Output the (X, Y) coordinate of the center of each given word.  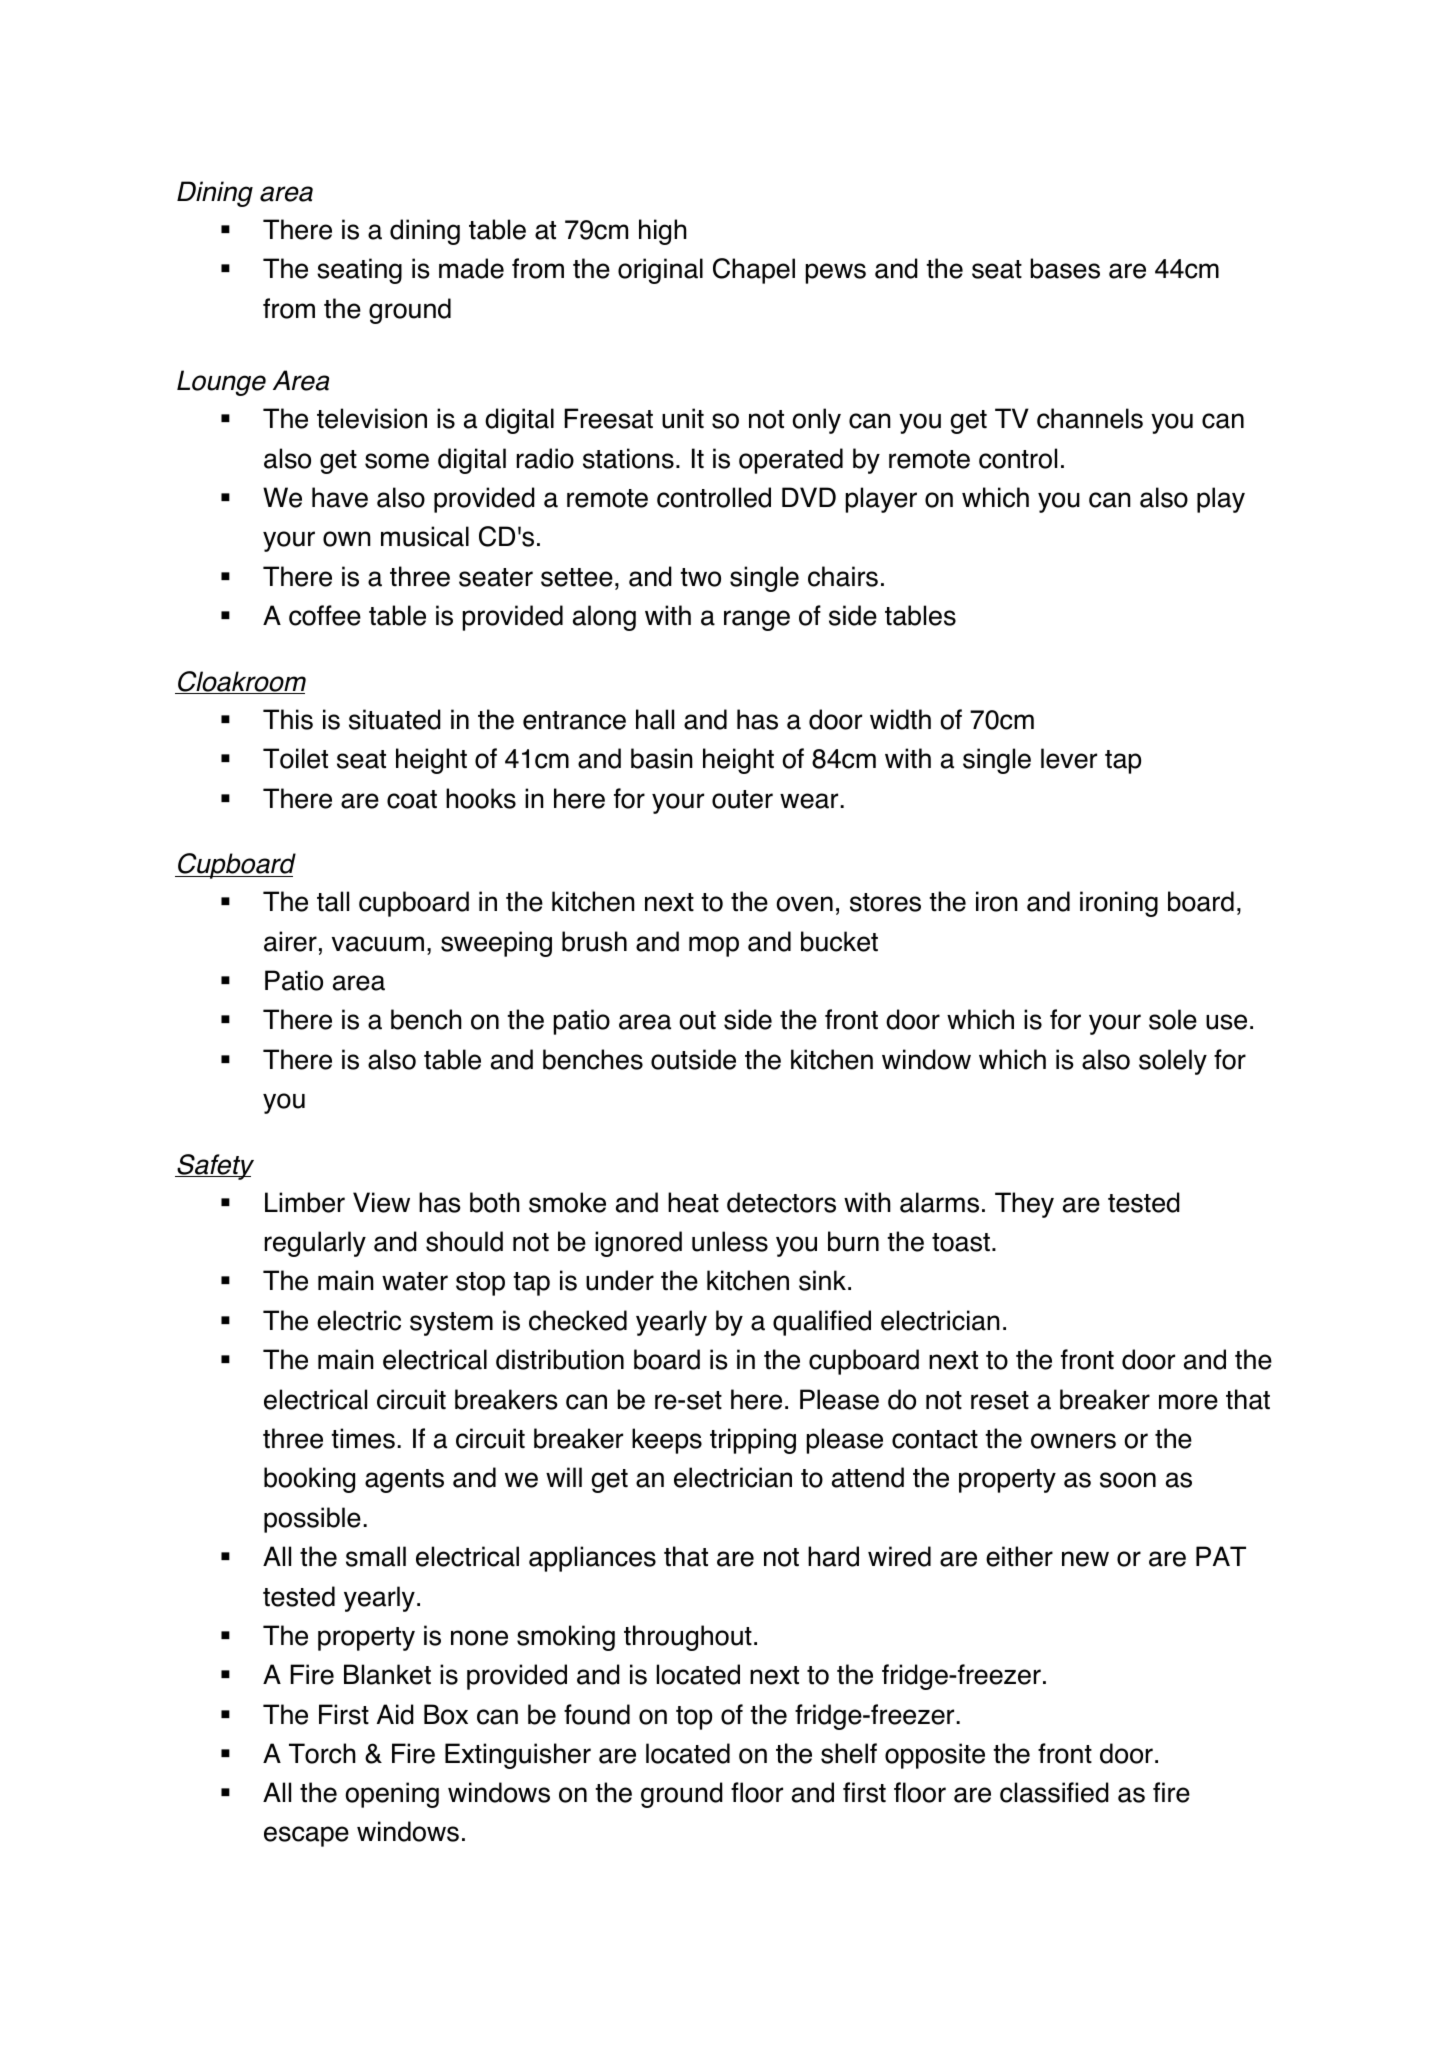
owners (1073, 1441)
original (660, 271)
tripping (753, 1441)
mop (714, 946)
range (757, 620)
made (471, 268)
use (1226, 1022)
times (363, 1438)
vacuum (378, 944)
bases (1065, 268)
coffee (325, 615)
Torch (322, 1753)
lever (1069, 758)
